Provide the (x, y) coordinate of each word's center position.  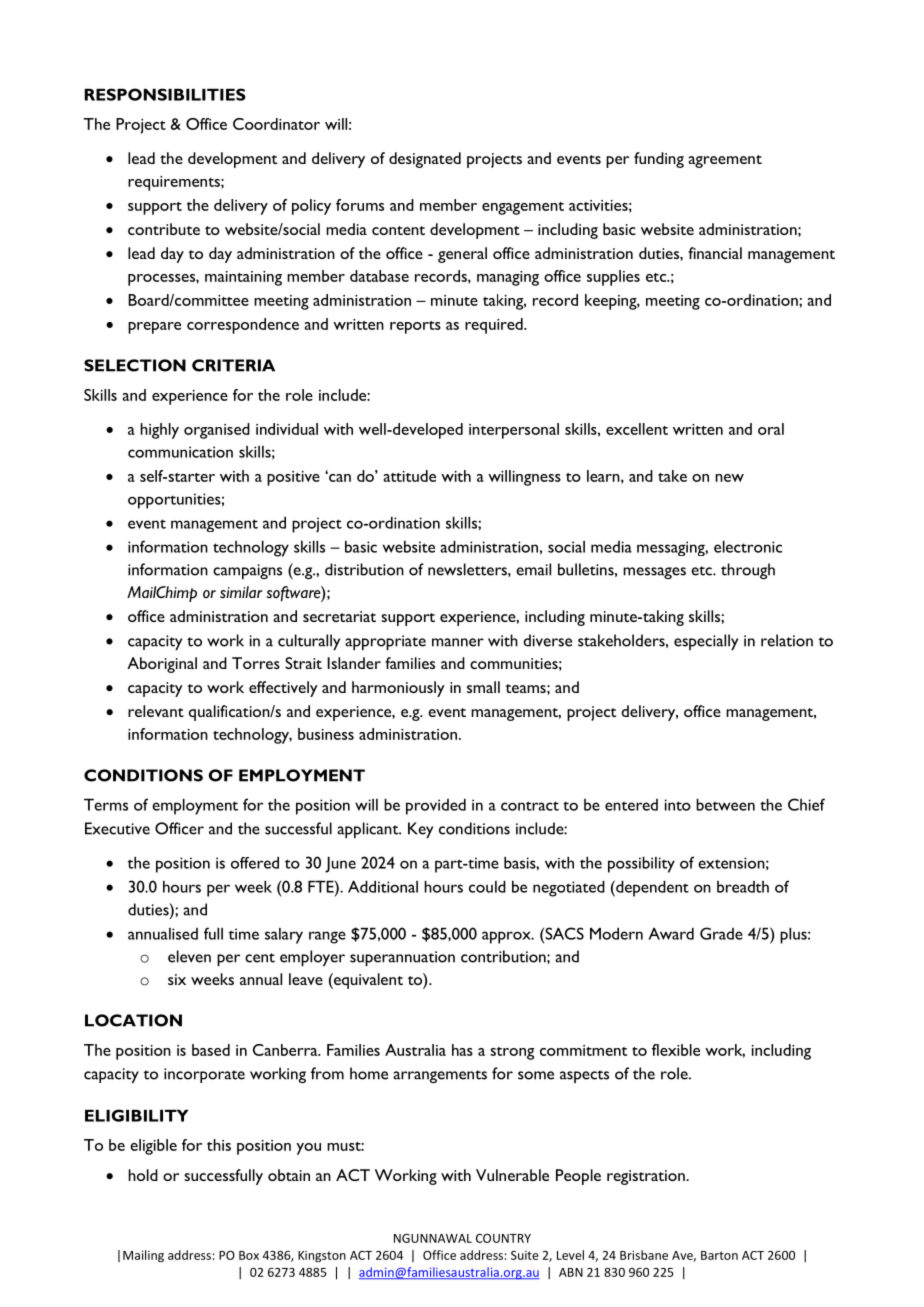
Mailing (143, 1256)
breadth (743, 887)
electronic (748, 547)
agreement (725, 161)
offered (255, 863)
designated (425, 160)
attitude (410, 476)
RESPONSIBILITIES (165, 94)
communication (180, 452)
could (487, 887)
